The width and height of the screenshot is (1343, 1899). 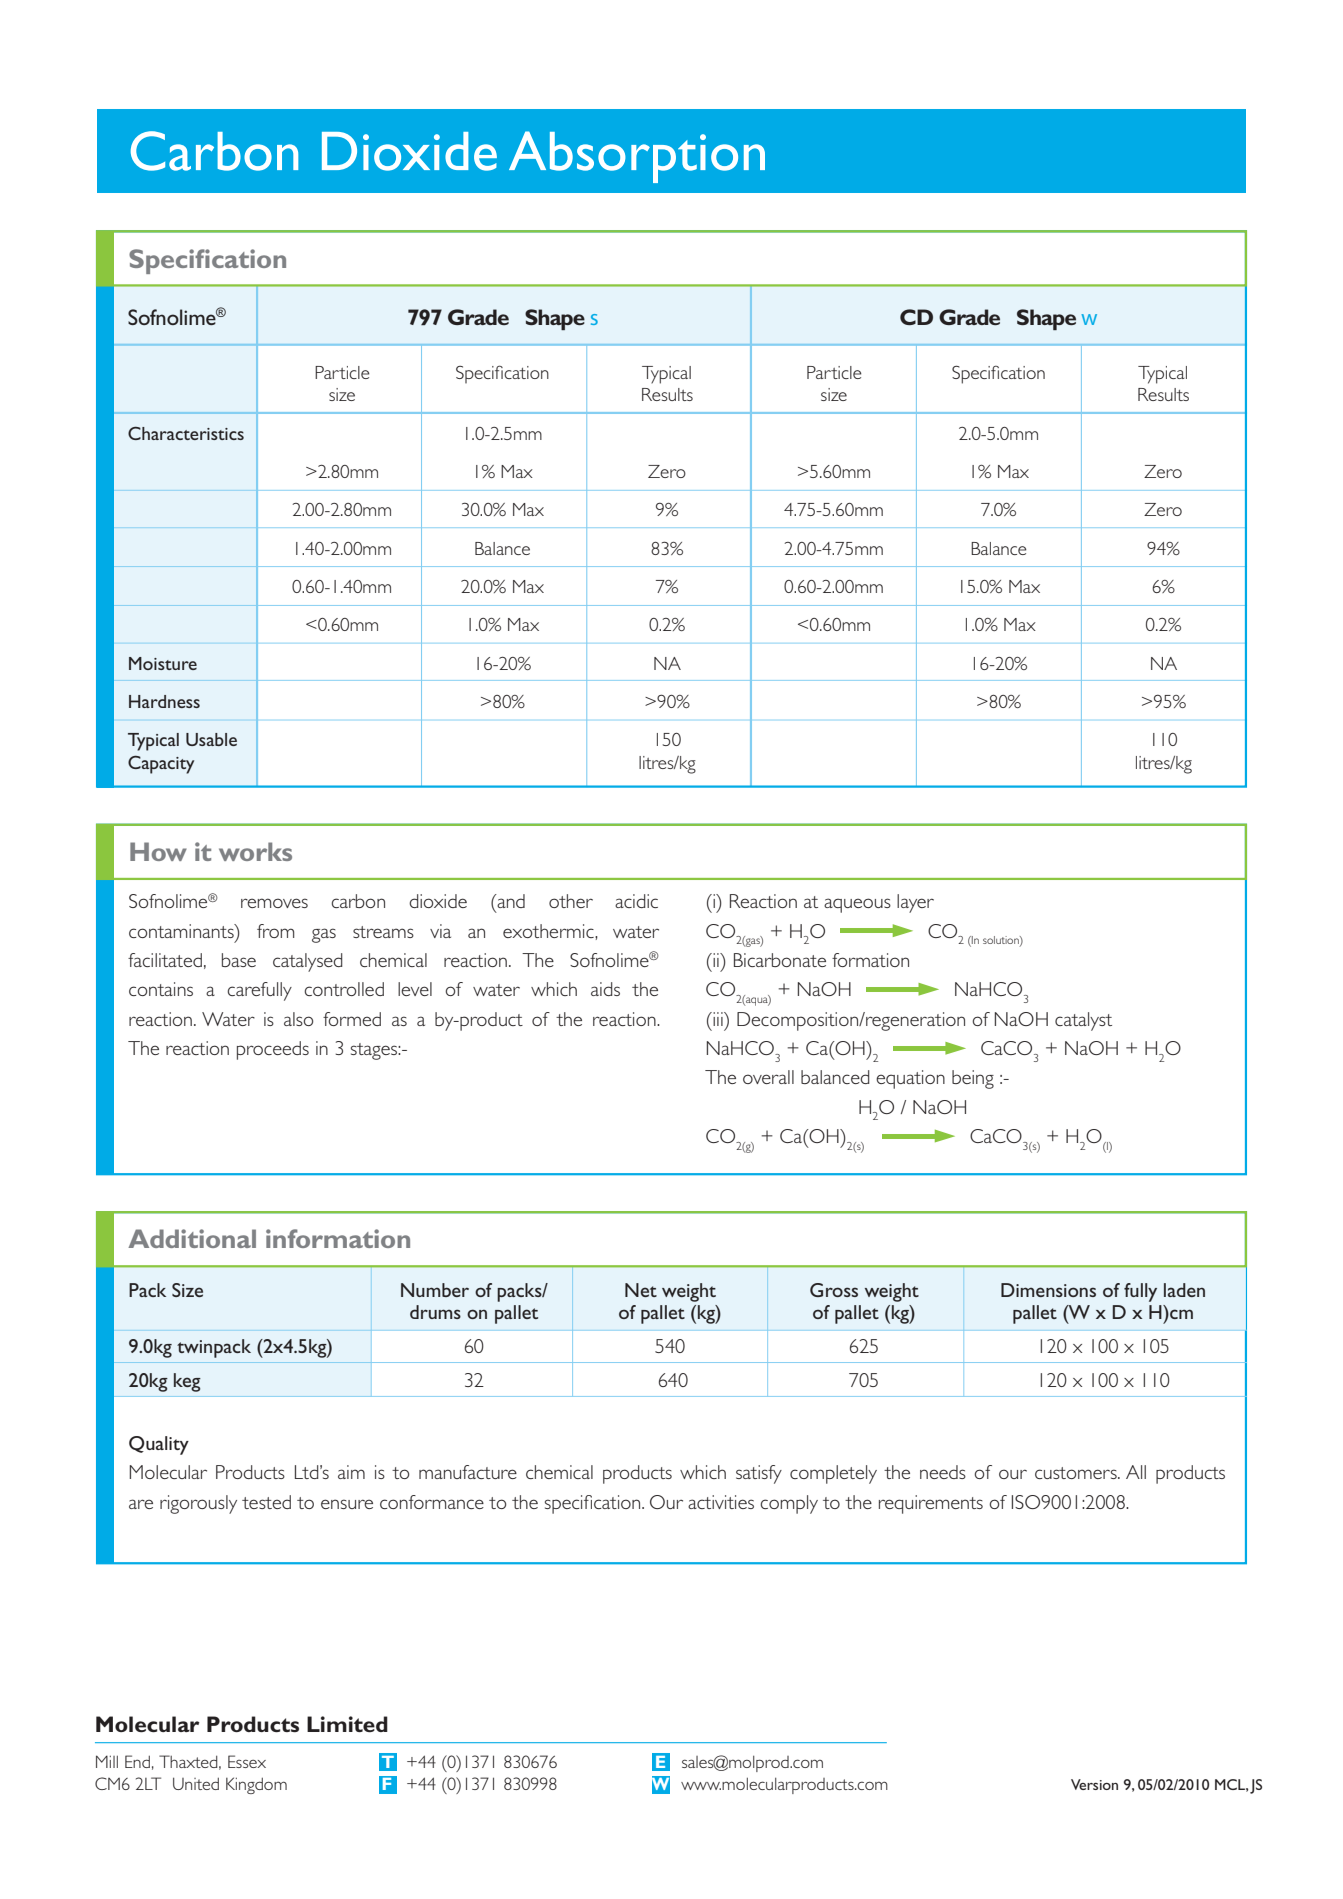 I want to click on layer, so click(x=915, y=903).
